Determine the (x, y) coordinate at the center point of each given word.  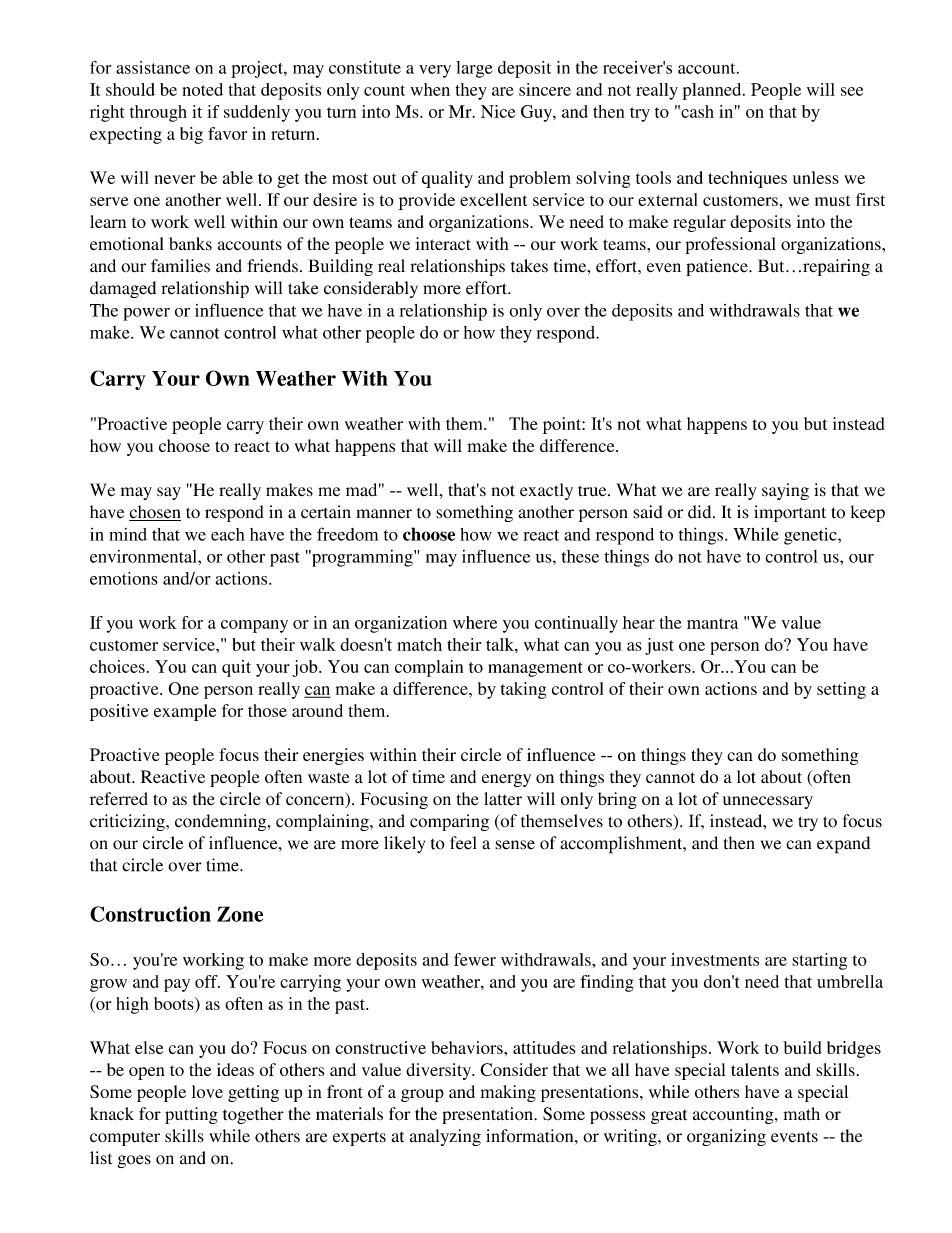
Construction (150, 914)
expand (843, 845)
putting (191, 1115)
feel (463, 843)
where (475, 622)
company (254, 626)
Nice (498, 111)
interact (443, 244)
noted (202, 89)
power (146, 314)
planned (713, 91)
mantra (712, 623)
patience (718, 267)
